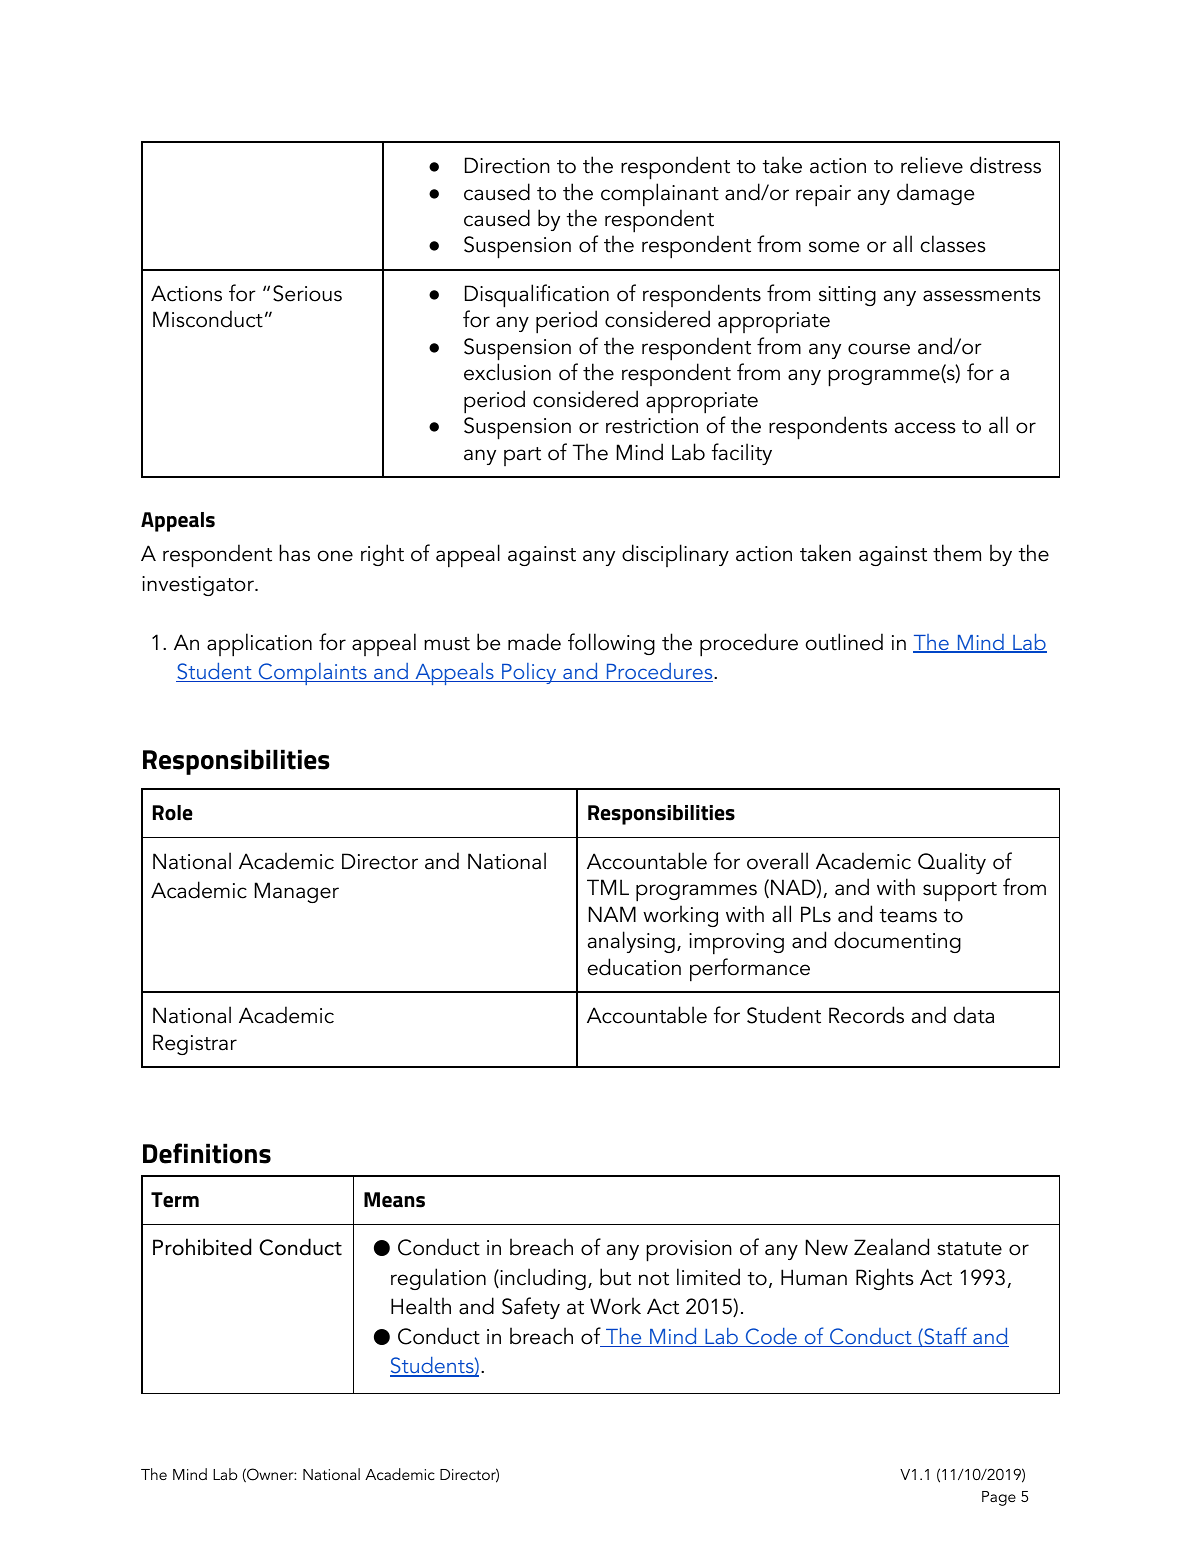 The width and height of the screenshot is (1200, 1553). Describe the element at coordinates (307, 293) in the screenshot. I see `Serious` at that location.
